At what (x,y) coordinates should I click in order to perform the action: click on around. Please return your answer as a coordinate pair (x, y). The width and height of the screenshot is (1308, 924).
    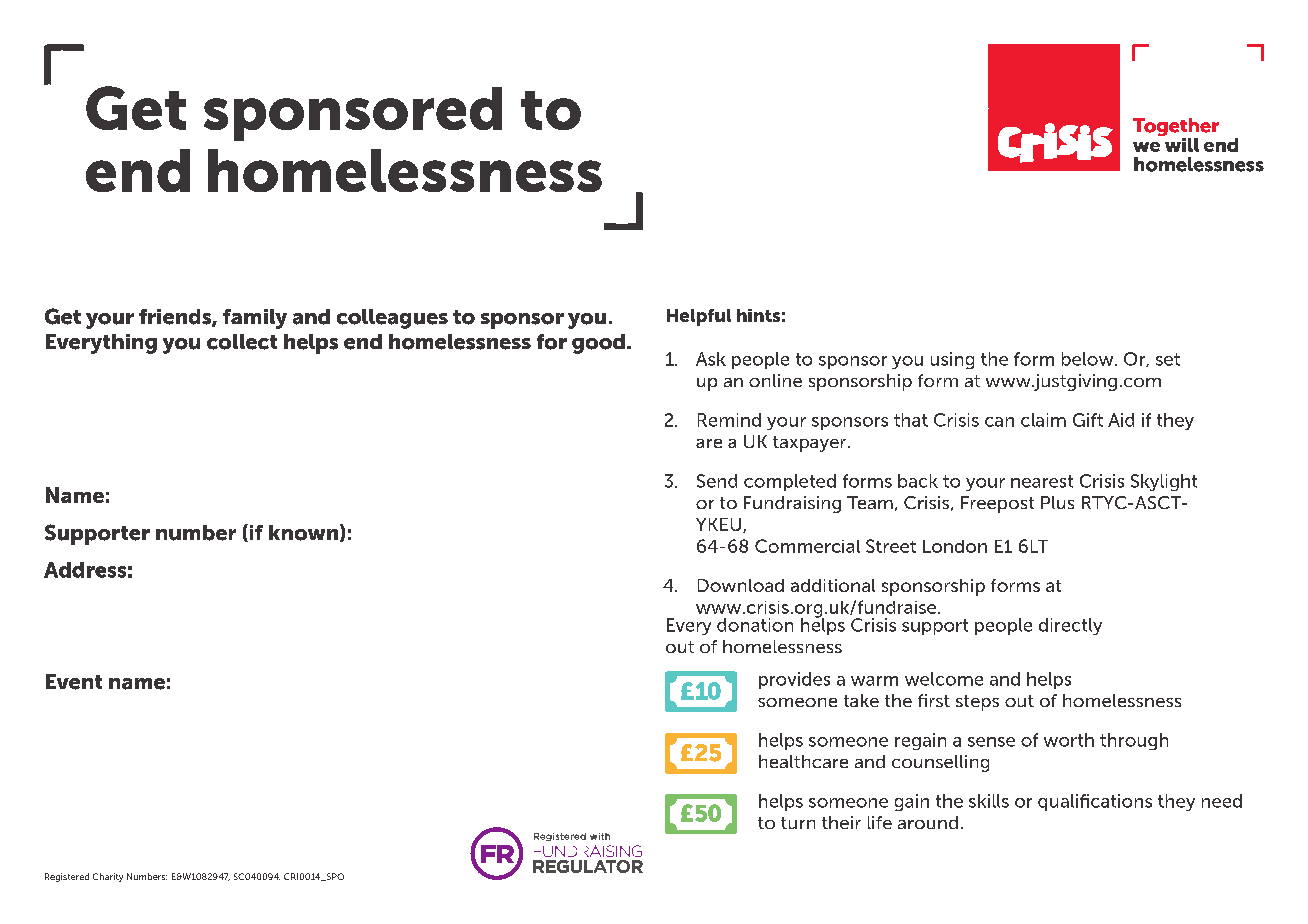
    Looking at the image, I should click on (928, 822).
